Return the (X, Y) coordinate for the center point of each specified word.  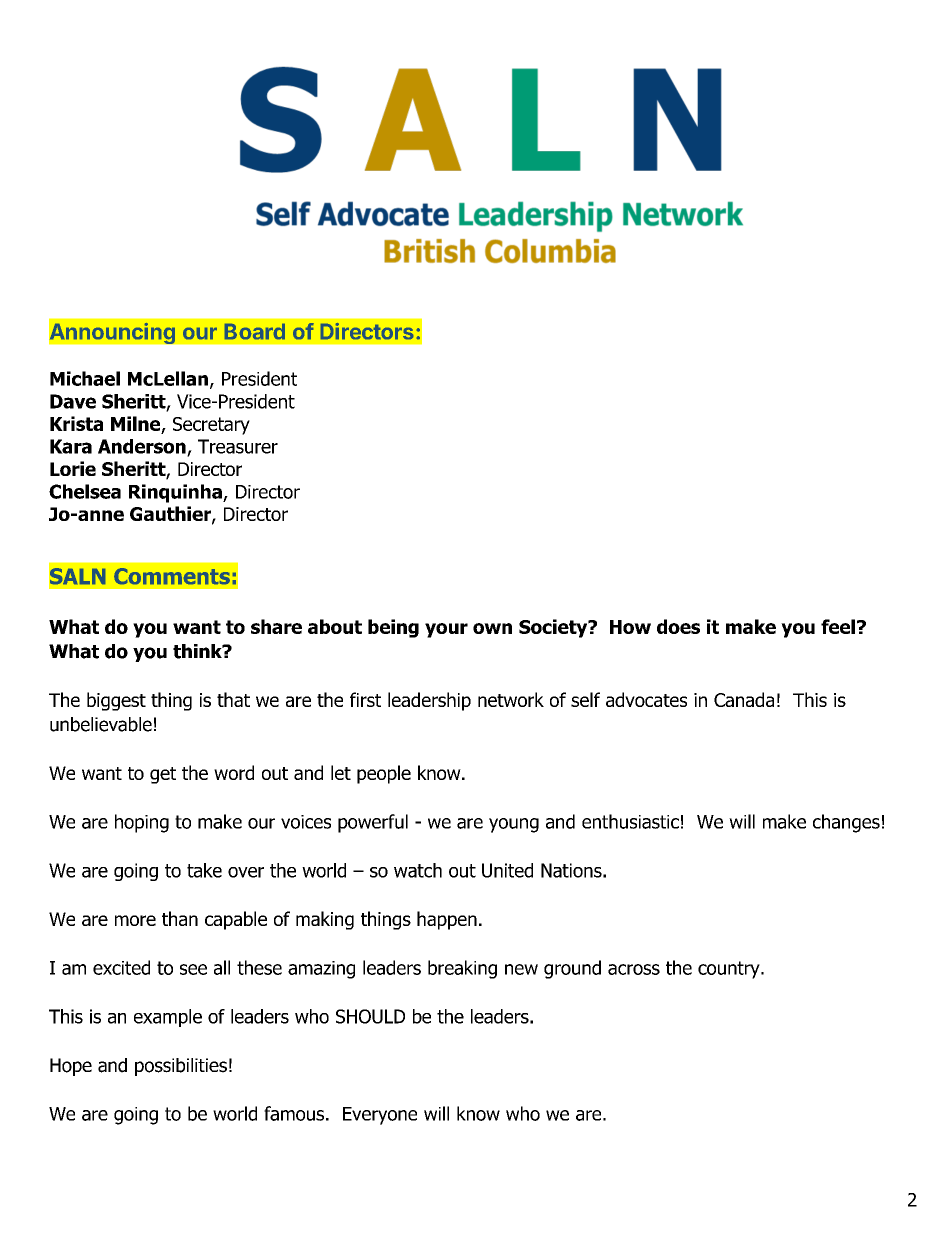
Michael (85, 378)
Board (255, 331)
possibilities (181, 1067)
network (511, 699)
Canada (744, 699)
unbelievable (101, 724)
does (678, 626)
